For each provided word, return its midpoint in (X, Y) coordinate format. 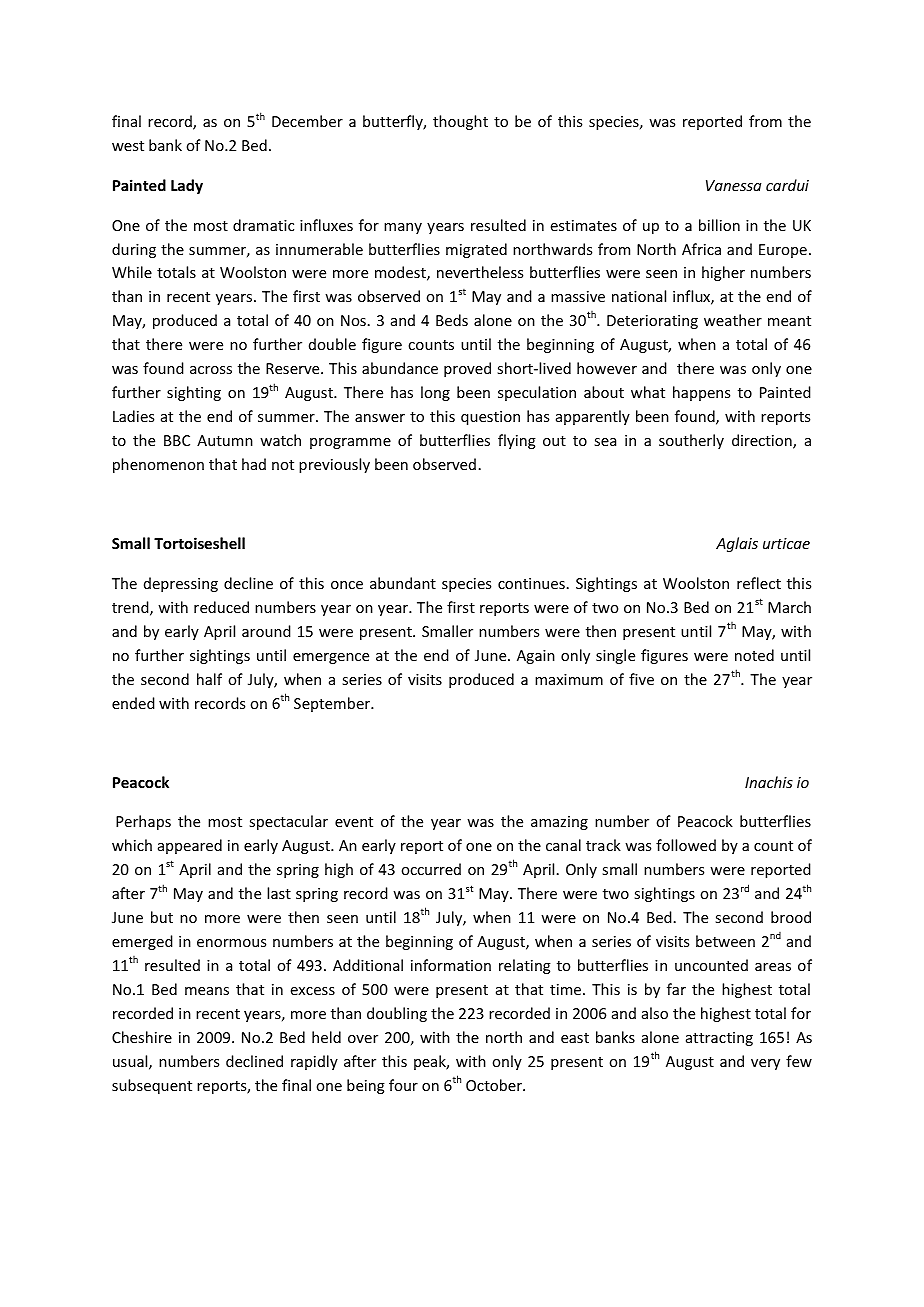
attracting (719, 1039)
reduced (221, 607)
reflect (759, 583)
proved (467, 369)
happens (701, 393)
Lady (187, 186)
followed (686, 845)
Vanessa (733, 185)
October (495, 1085)
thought (460, 122)
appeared (190, 846)
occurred (431, 869)
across (211, 370)
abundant (403, 583)
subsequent (152, 1086)
